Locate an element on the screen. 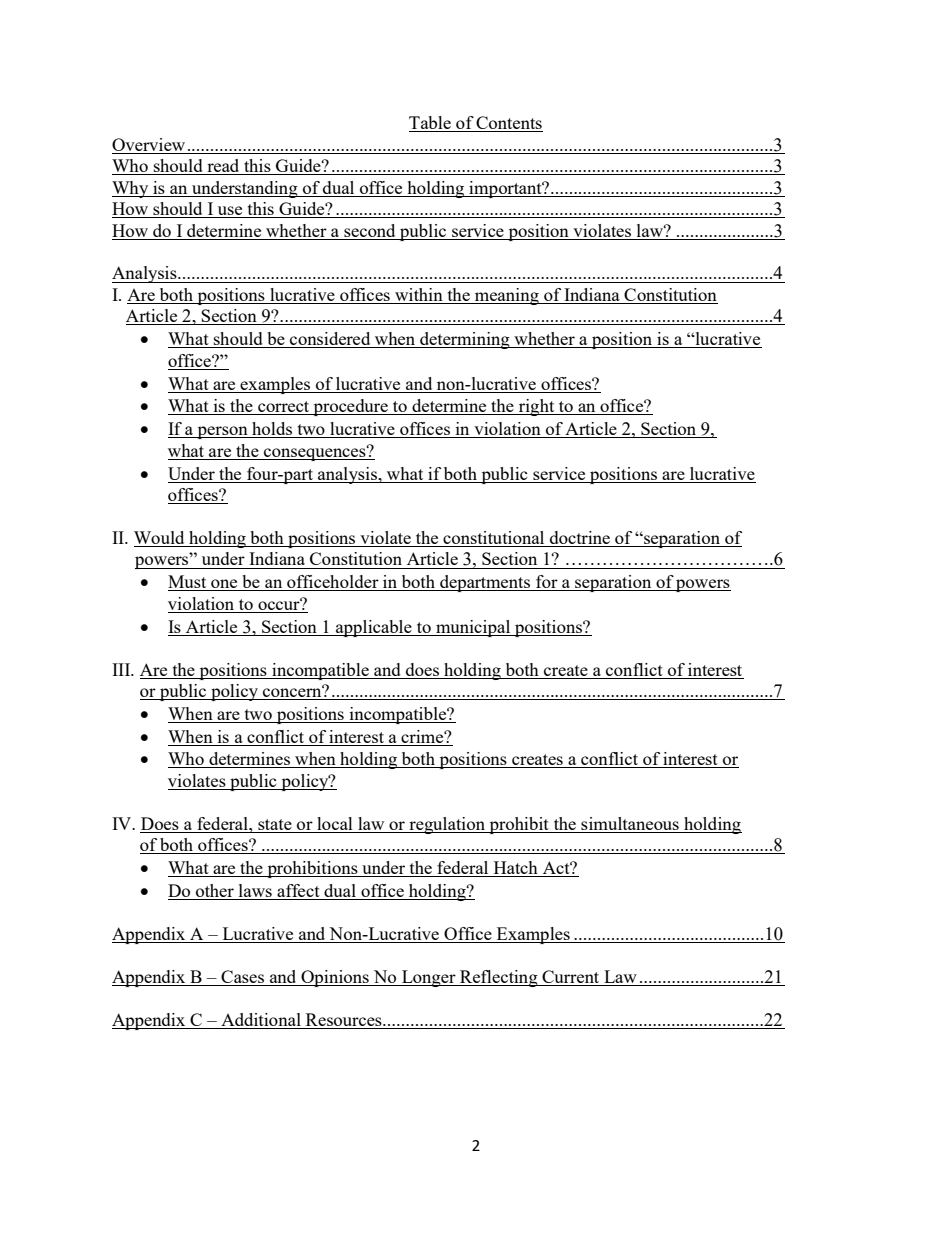 This screenshot has width=952, height=1233. Table is located at coordinates (431, 124).
